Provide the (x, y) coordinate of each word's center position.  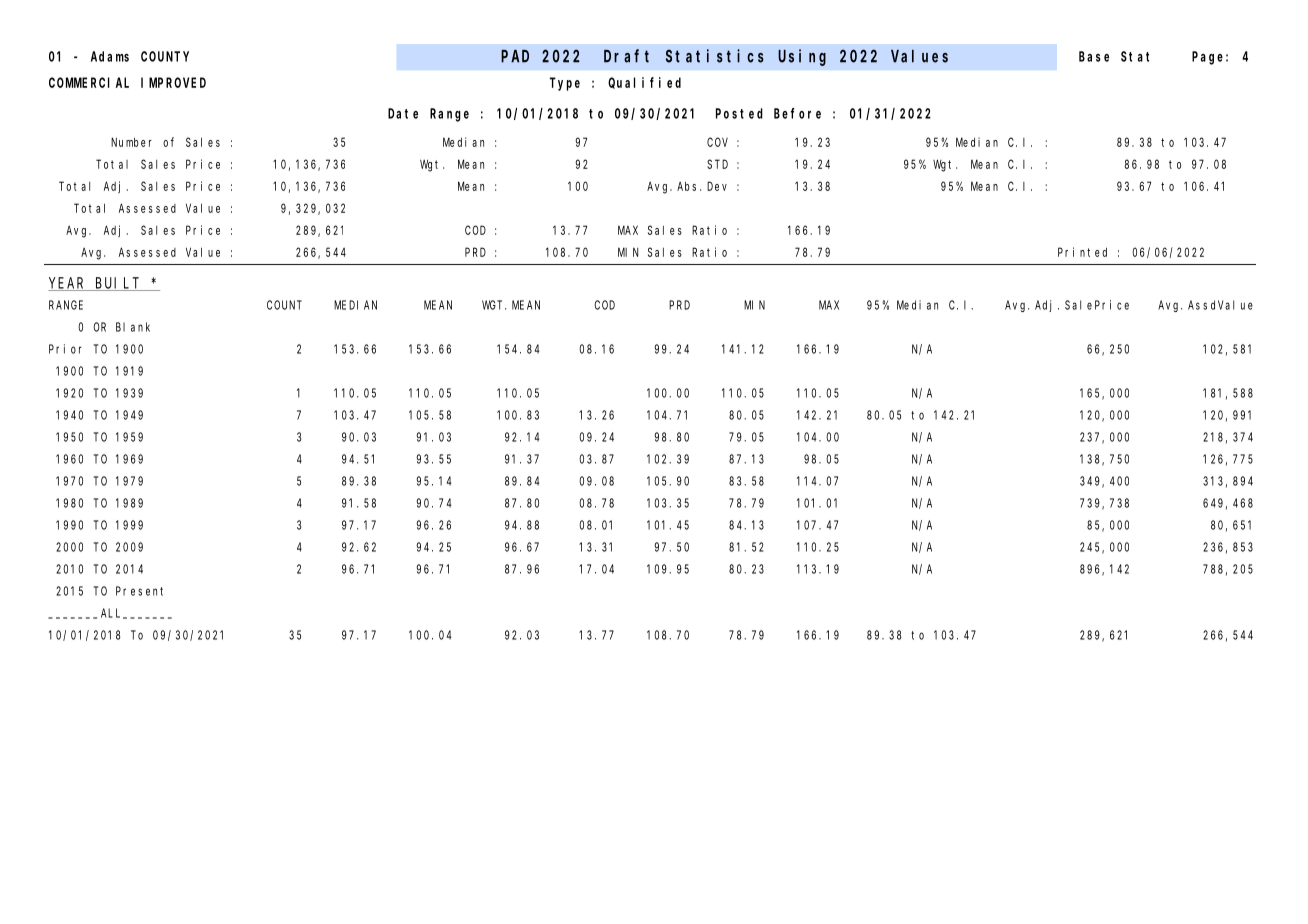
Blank (133, 327)
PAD (515, 56)
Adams (110, 56)
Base (1094, 56)
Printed (1082, 252)
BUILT (118, 284)
